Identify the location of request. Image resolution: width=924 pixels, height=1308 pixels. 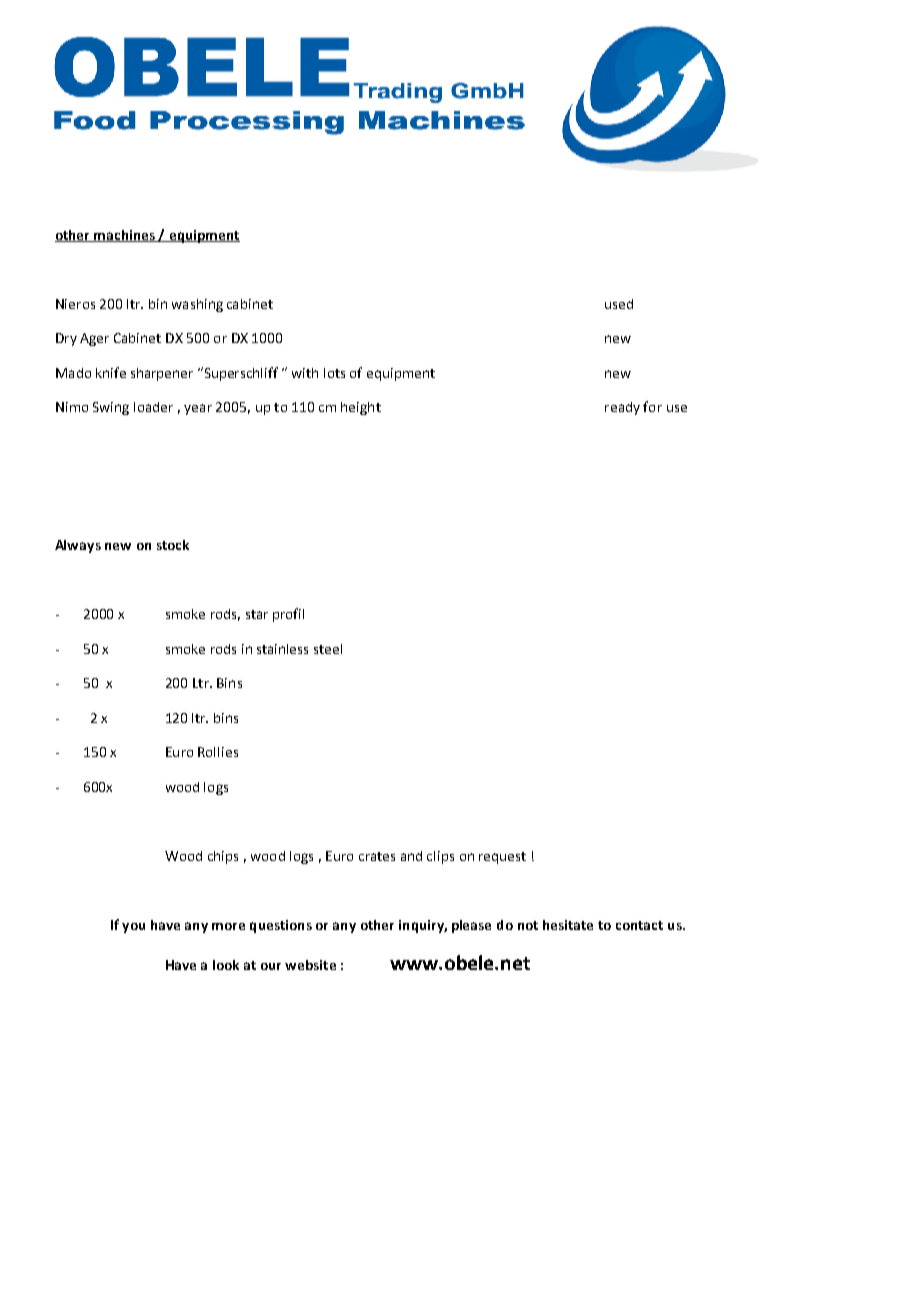
(502, 858).
